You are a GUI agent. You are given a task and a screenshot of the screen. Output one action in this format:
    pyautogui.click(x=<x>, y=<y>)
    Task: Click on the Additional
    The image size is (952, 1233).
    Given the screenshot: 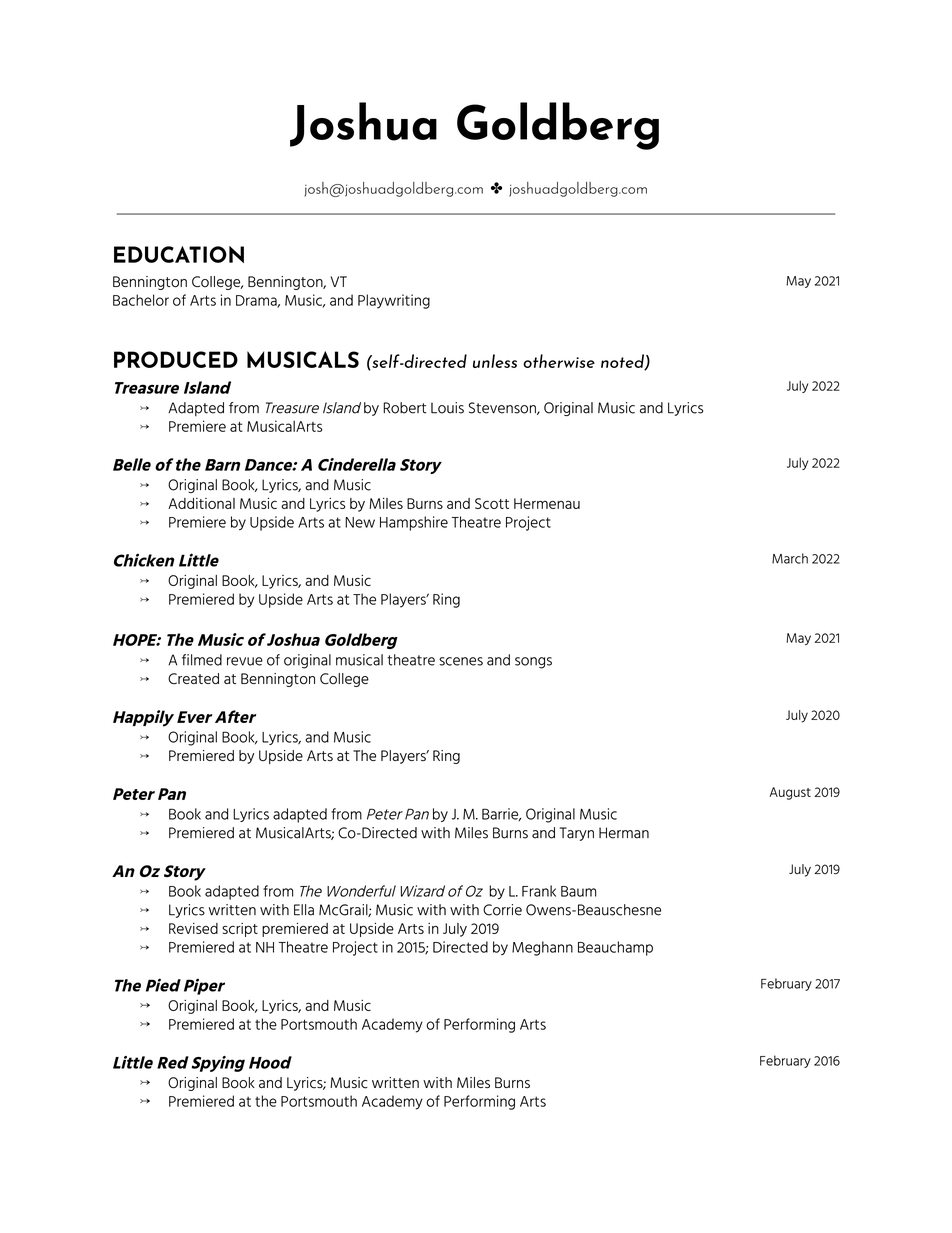 What is the action you would take?
    pyautogui.click(x=201, y=503)
